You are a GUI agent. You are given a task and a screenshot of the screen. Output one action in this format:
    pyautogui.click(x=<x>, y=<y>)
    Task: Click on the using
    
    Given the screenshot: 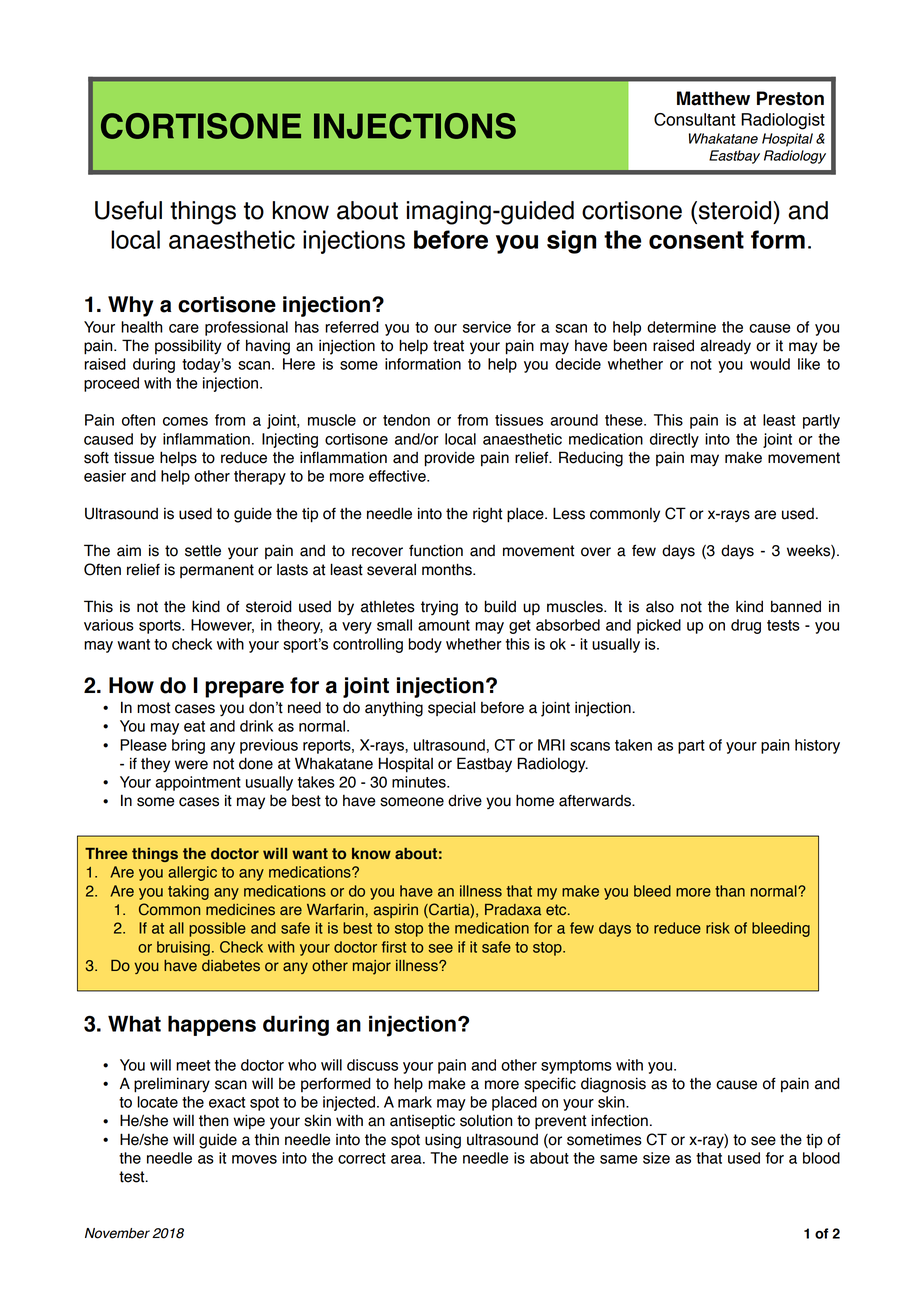 What is the action you would take?
    pyautogui.click(x=443, y=1141)
